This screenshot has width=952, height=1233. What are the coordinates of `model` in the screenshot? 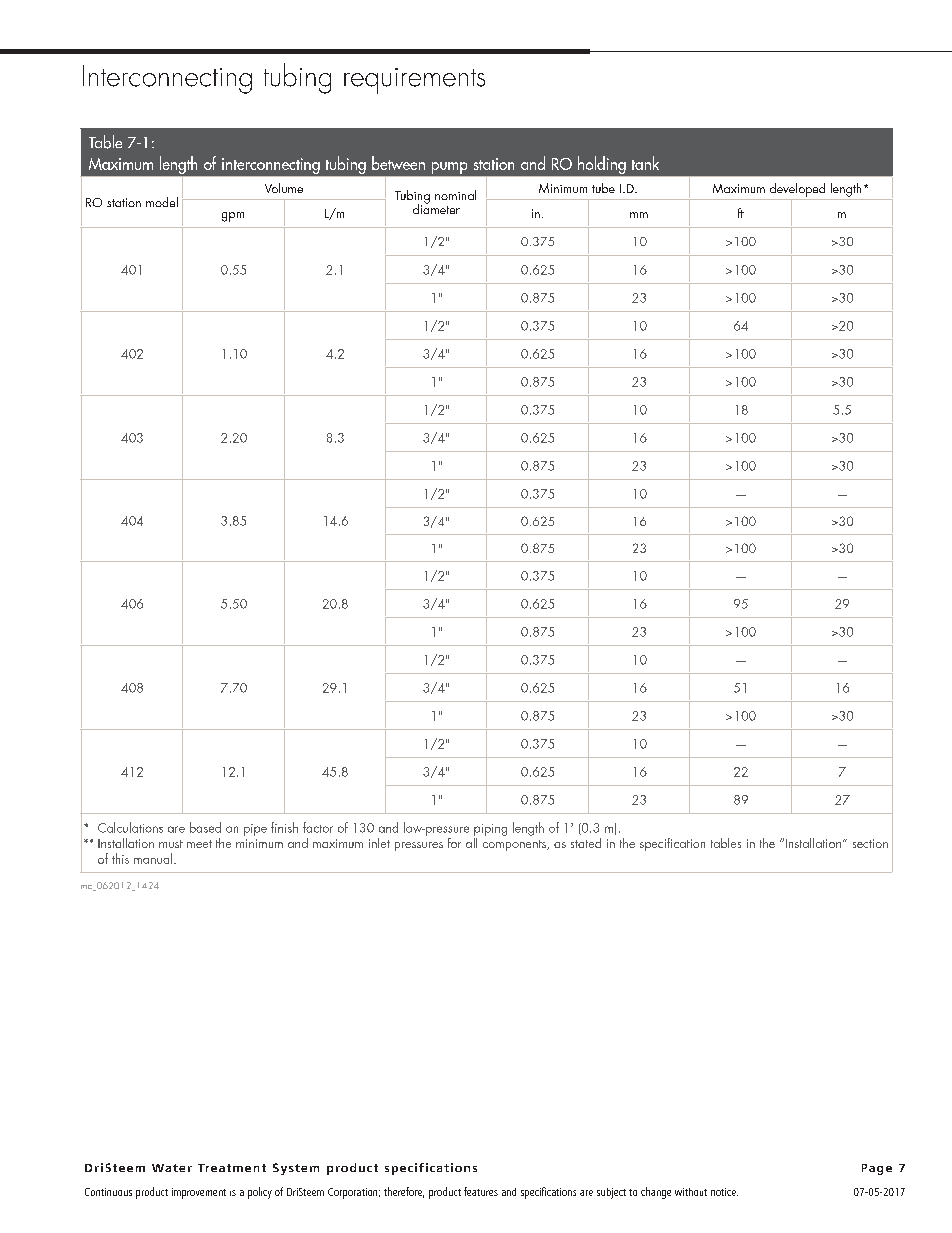 It's located at (162, 202).
